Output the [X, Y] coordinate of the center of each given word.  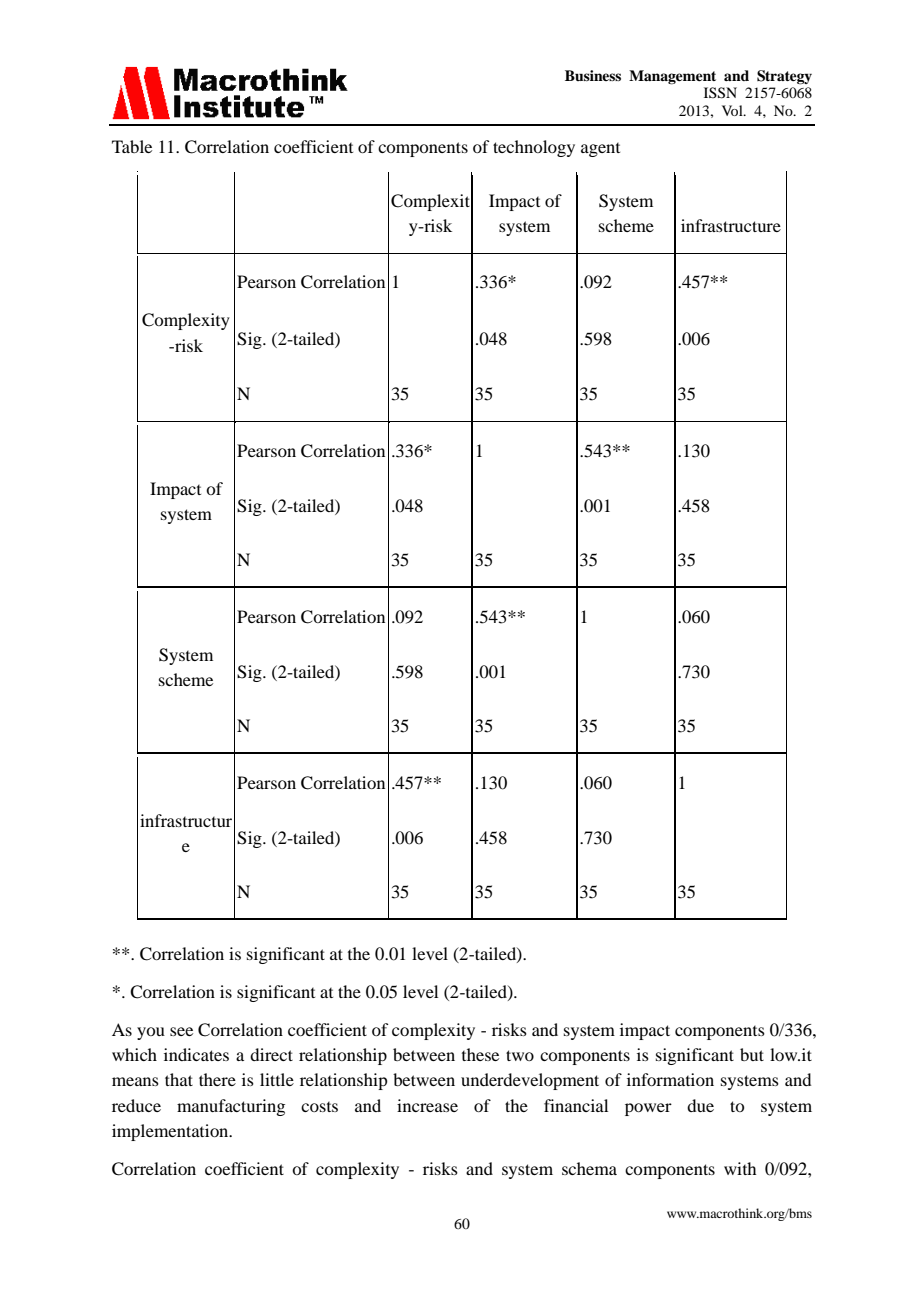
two [520, 1055]
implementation [171, 1132]
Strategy [784, 77]
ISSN [720, 93]
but [752, 1054]
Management [672, 77]
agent [600, 150]
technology [534, 148]
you [151, 1033]
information [670, 1079]
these [480, 1054]
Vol [733, 110]
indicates [196, 1054]
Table [132, 146]
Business [593, 75]
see [181, 1031]
